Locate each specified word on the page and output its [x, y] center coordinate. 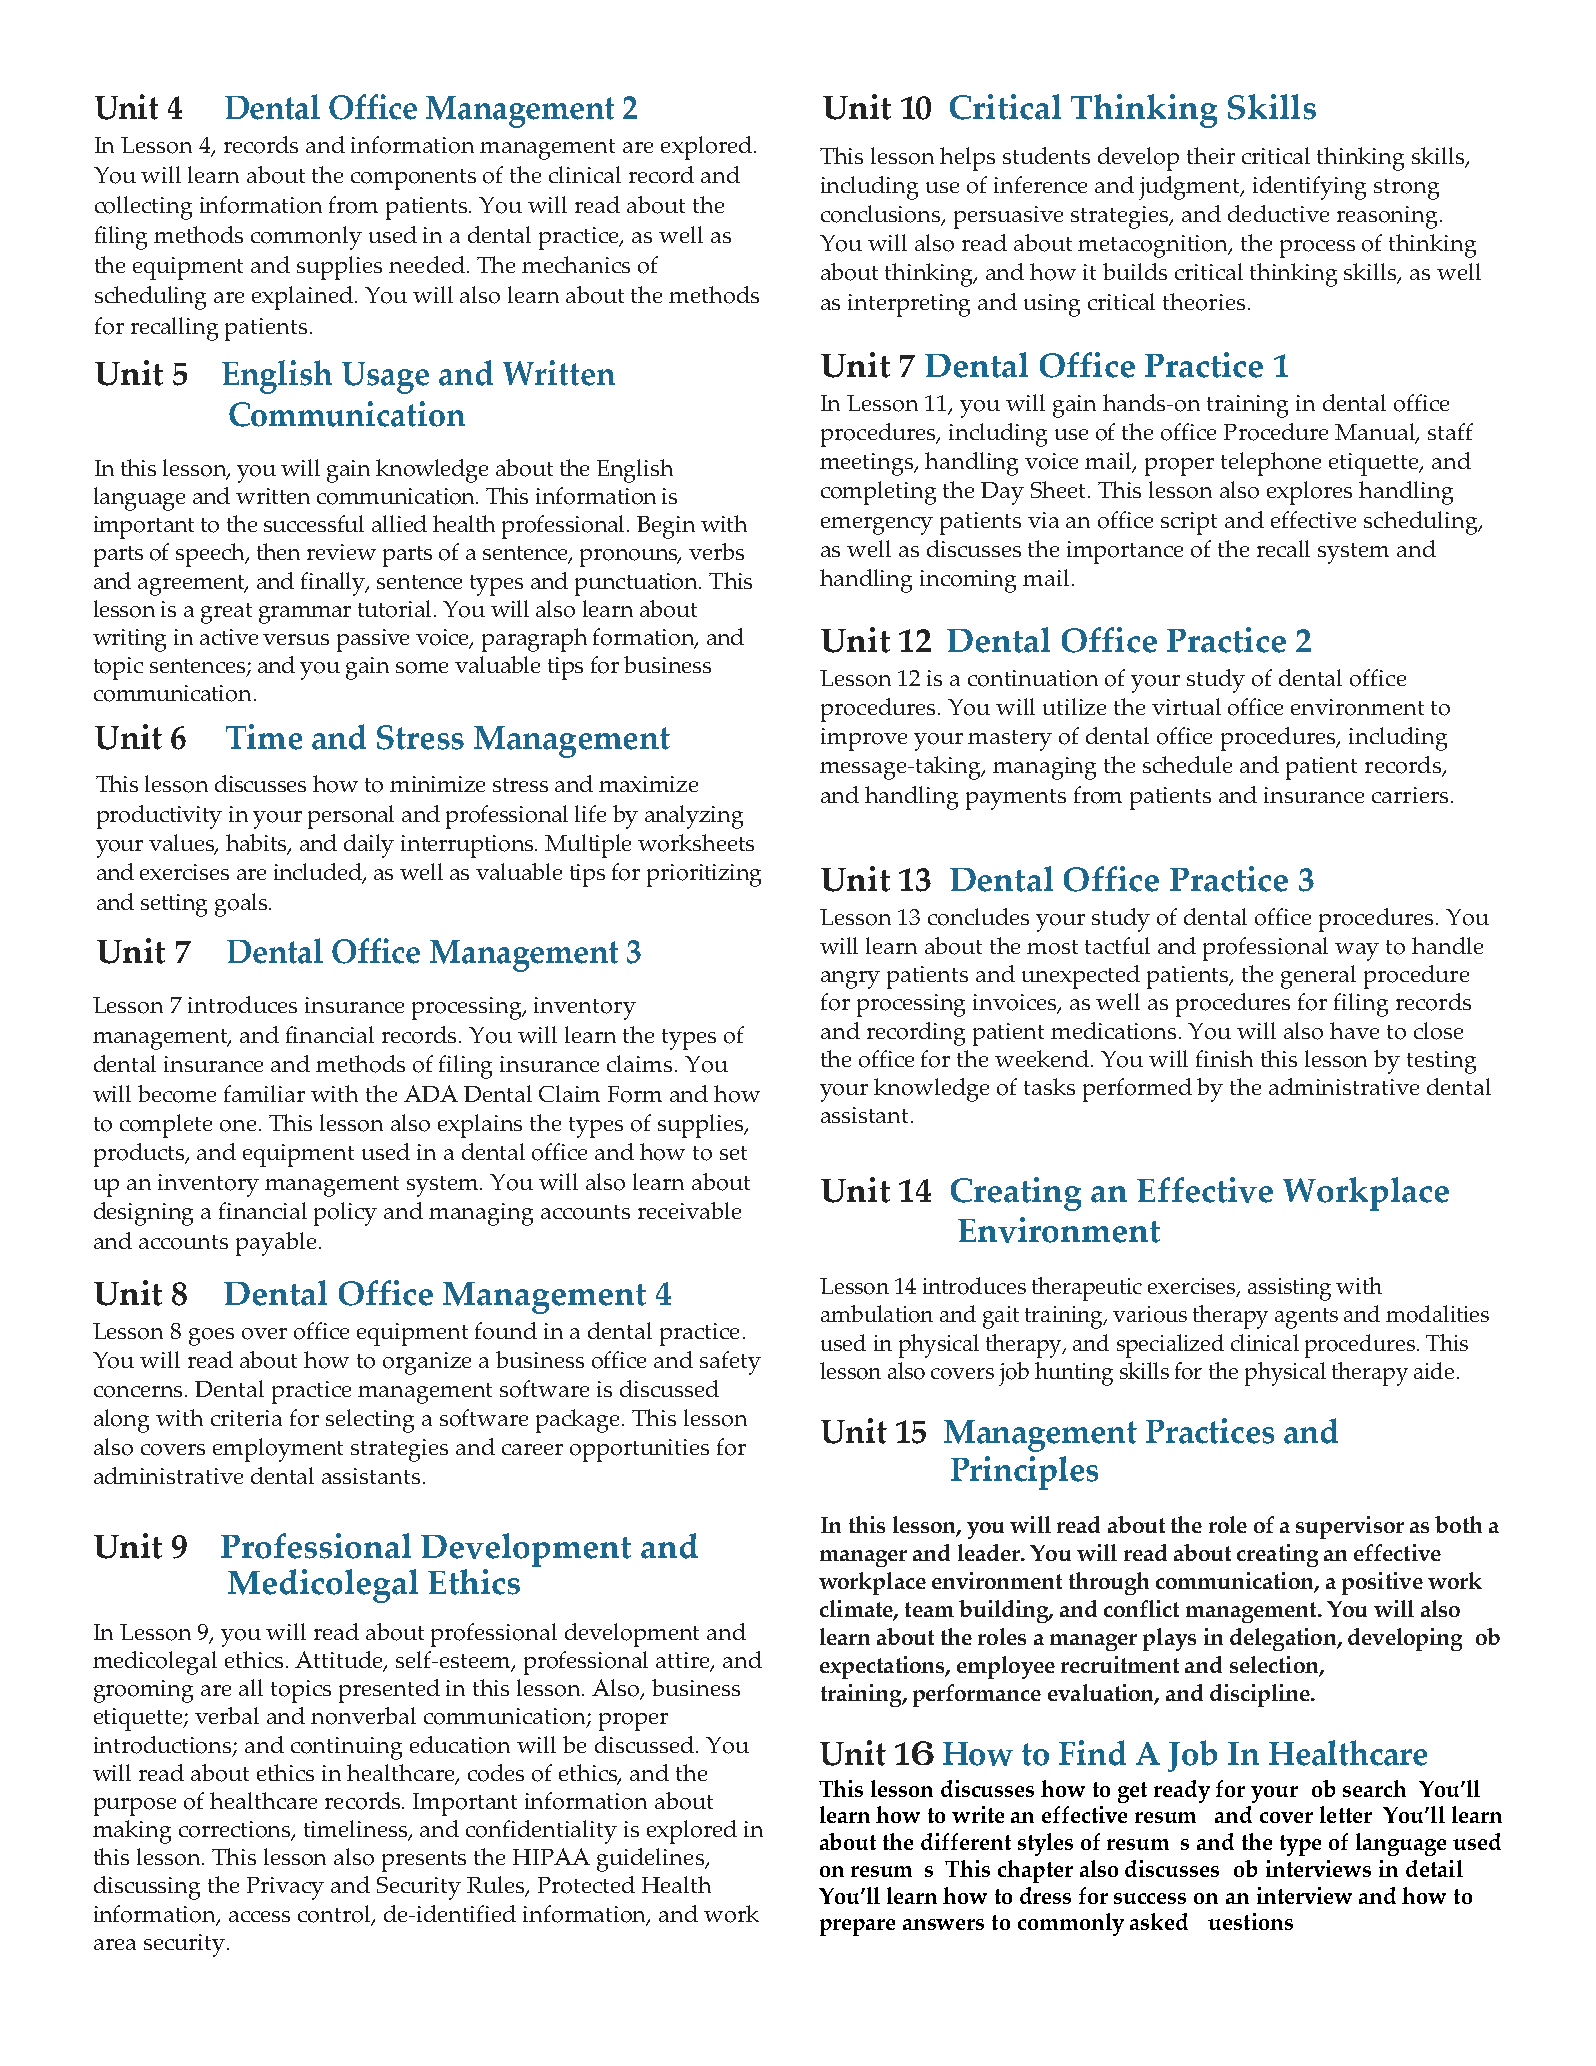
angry [850, 980]
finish [1224, 1058]
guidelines [651, 1860]
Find [1092, 1753]
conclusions [882, 215]
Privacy [285, 1888]
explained [304, 298]
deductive [1278, 213]
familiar [264, 1093]
